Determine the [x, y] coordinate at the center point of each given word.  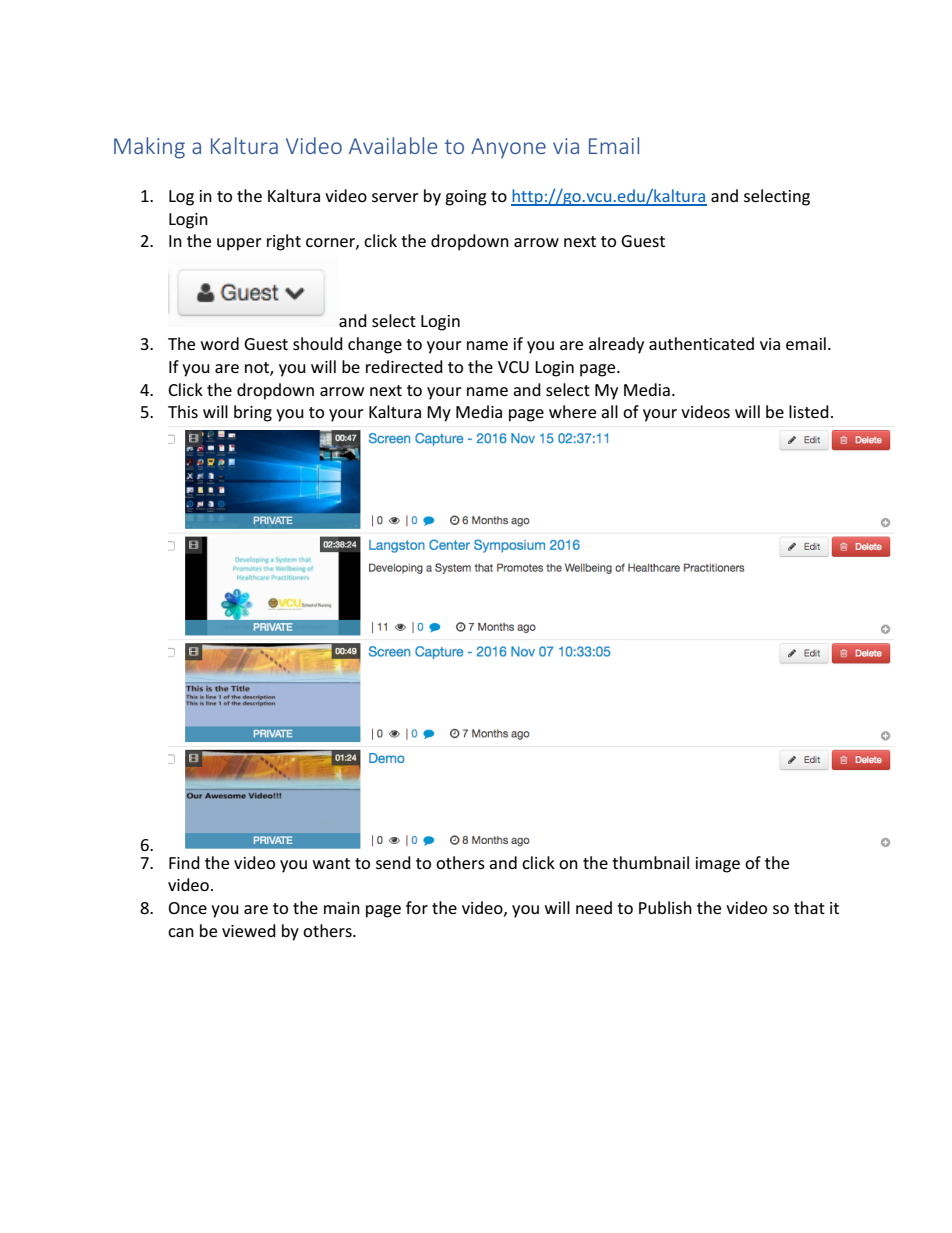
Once [187, 908]
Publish [665, 907]
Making [149, 148]
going [466, 198]
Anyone [508, 148]
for [417, 907]
